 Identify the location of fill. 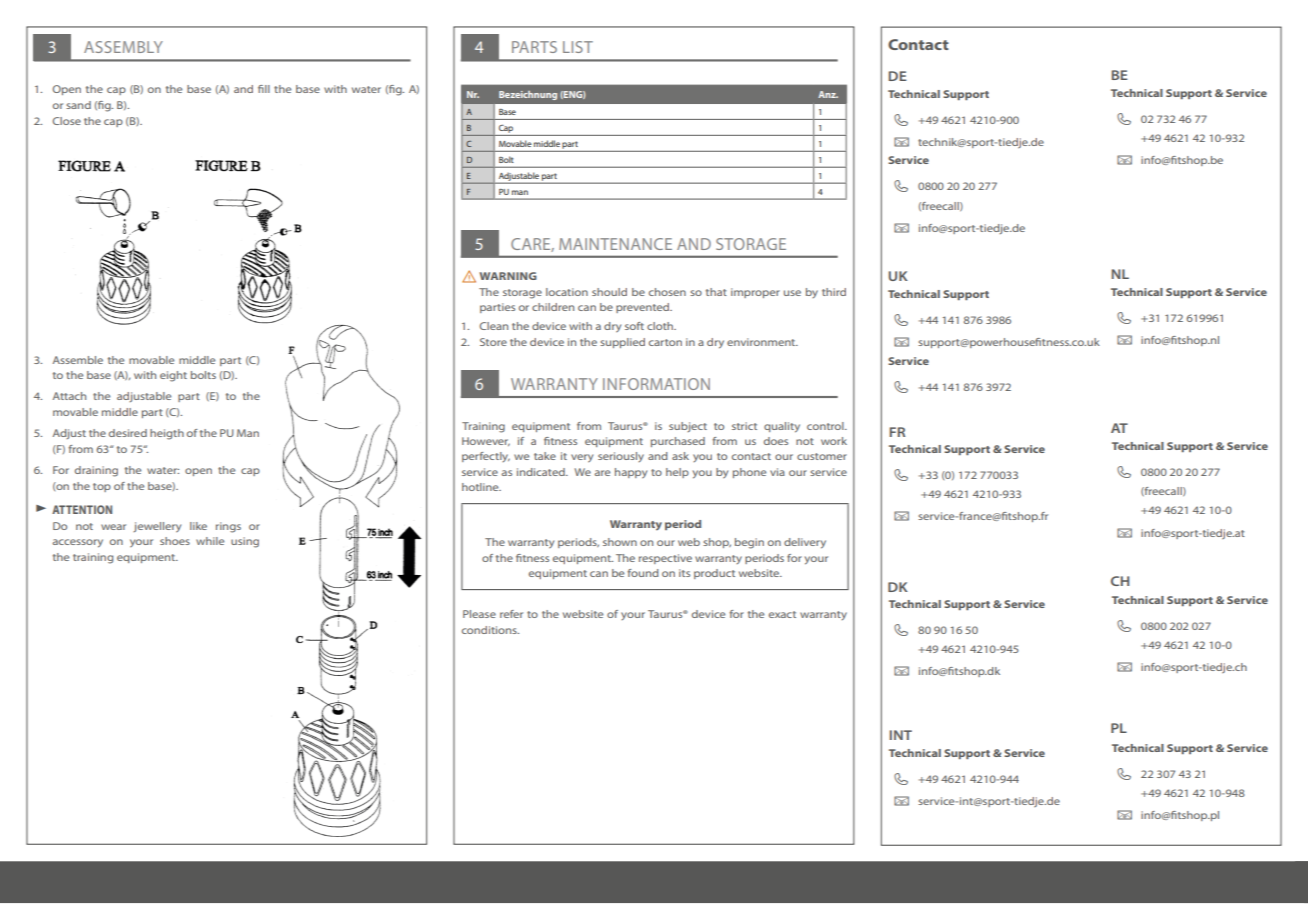
(264, 89).
